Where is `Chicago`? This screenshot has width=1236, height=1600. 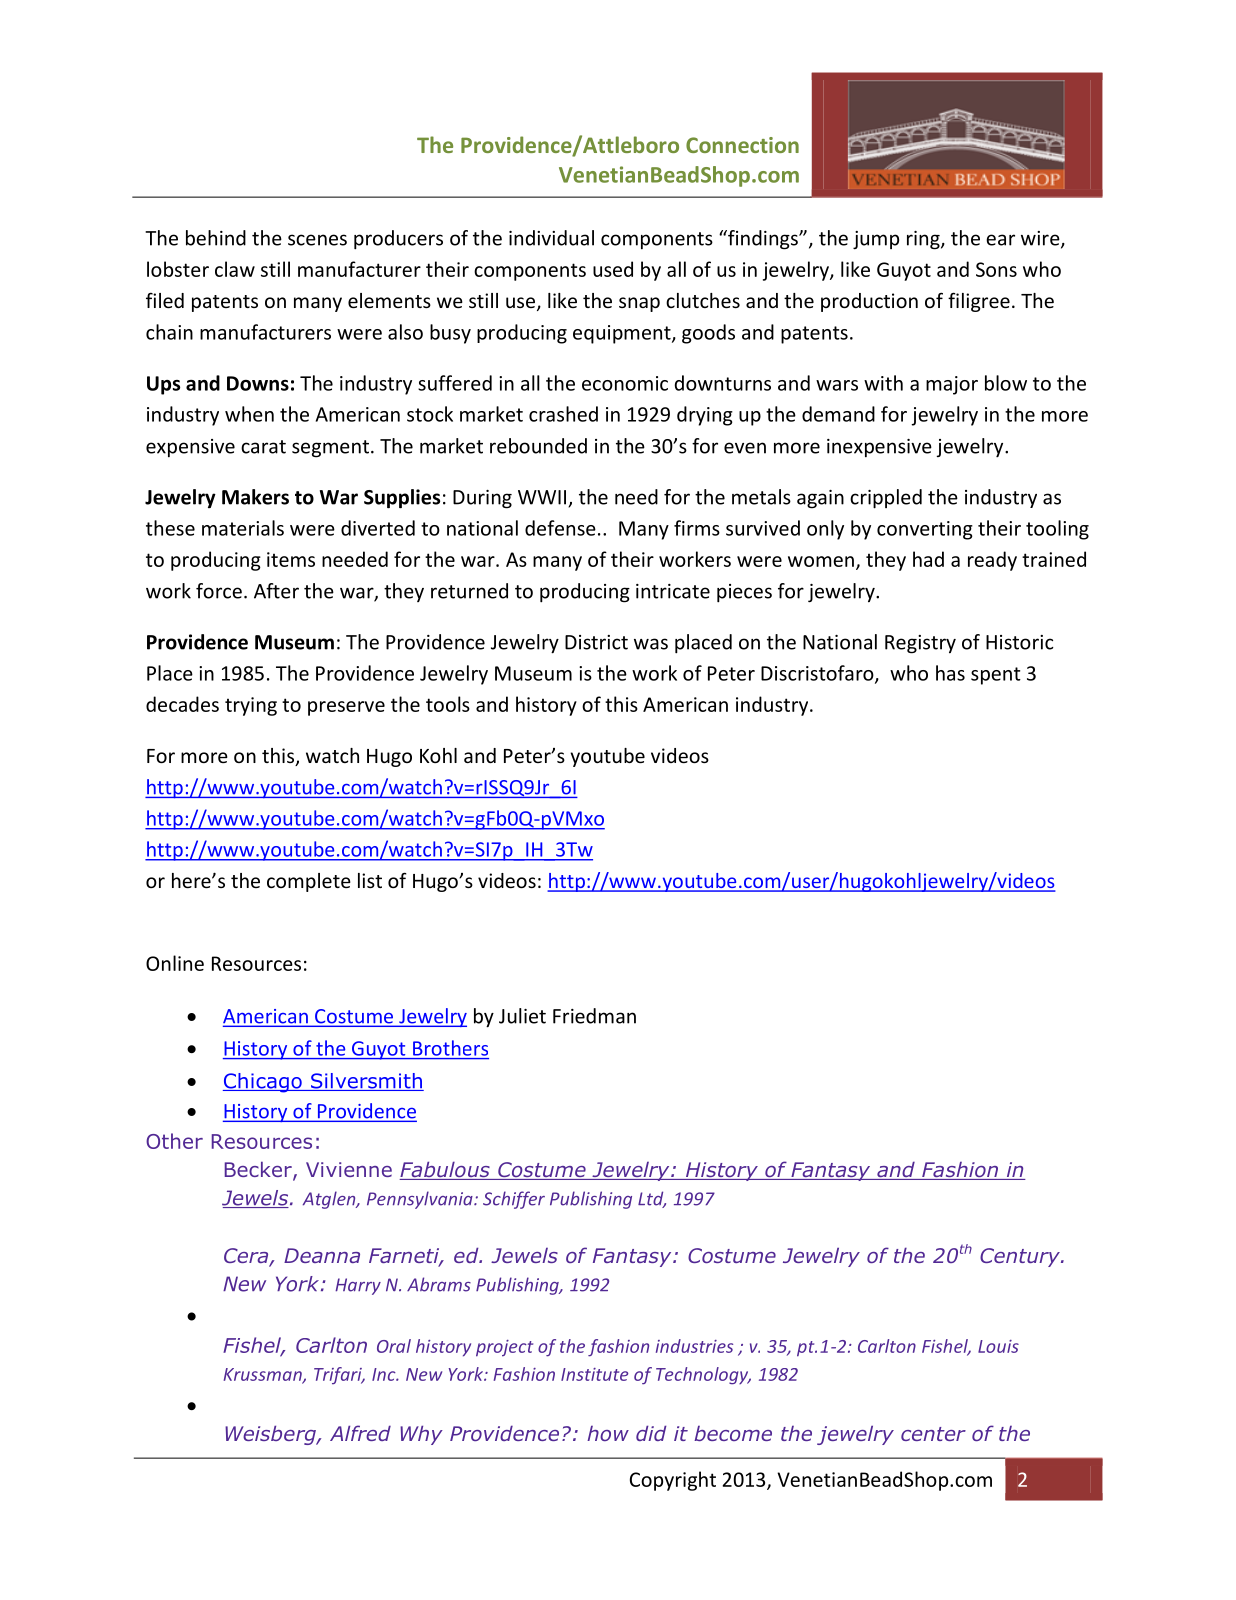
Chicago is located at coordinates (263, 1083).
